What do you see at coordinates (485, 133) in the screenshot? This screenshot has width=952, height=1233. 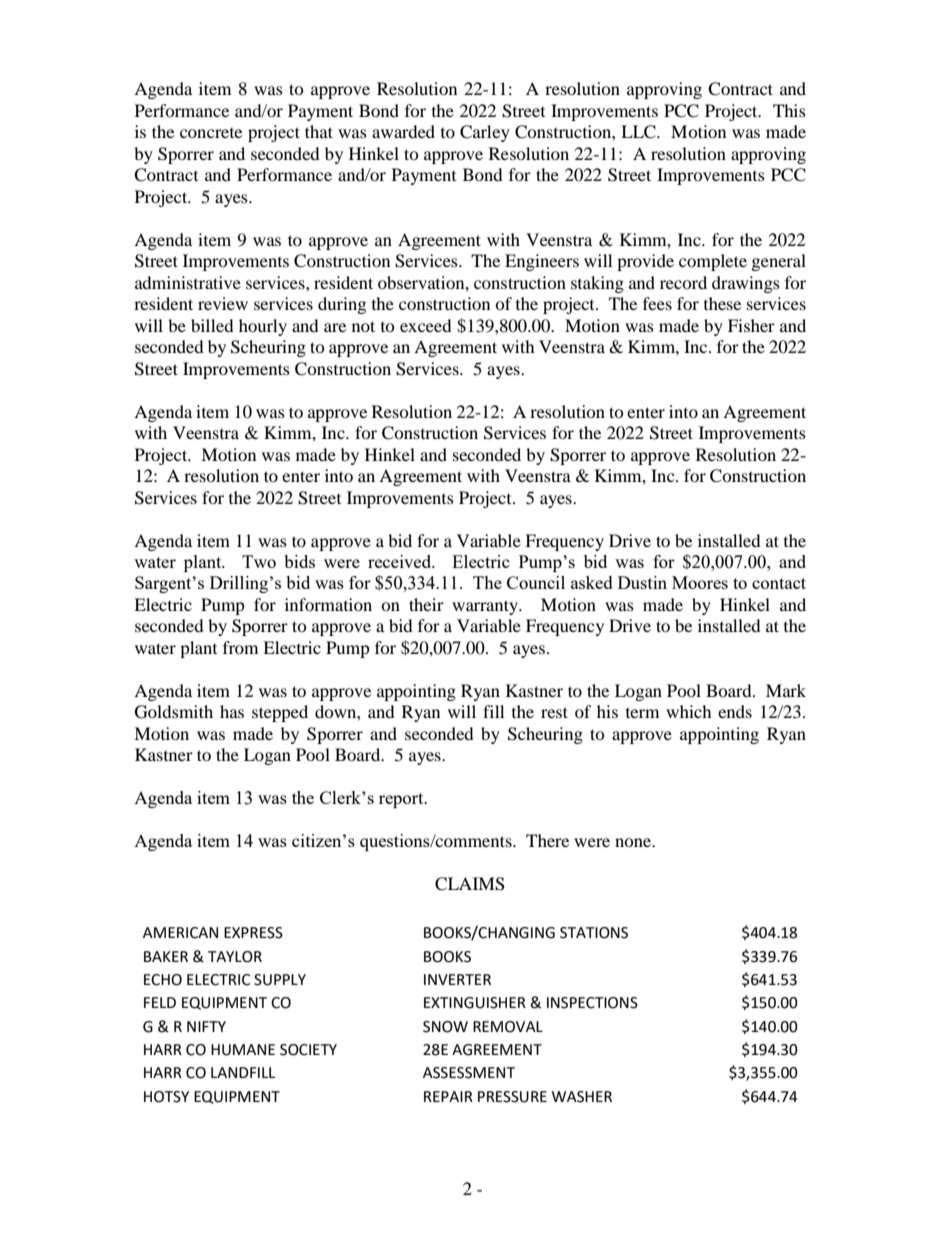 I see `Carley` at bounding box center [485, 133].
